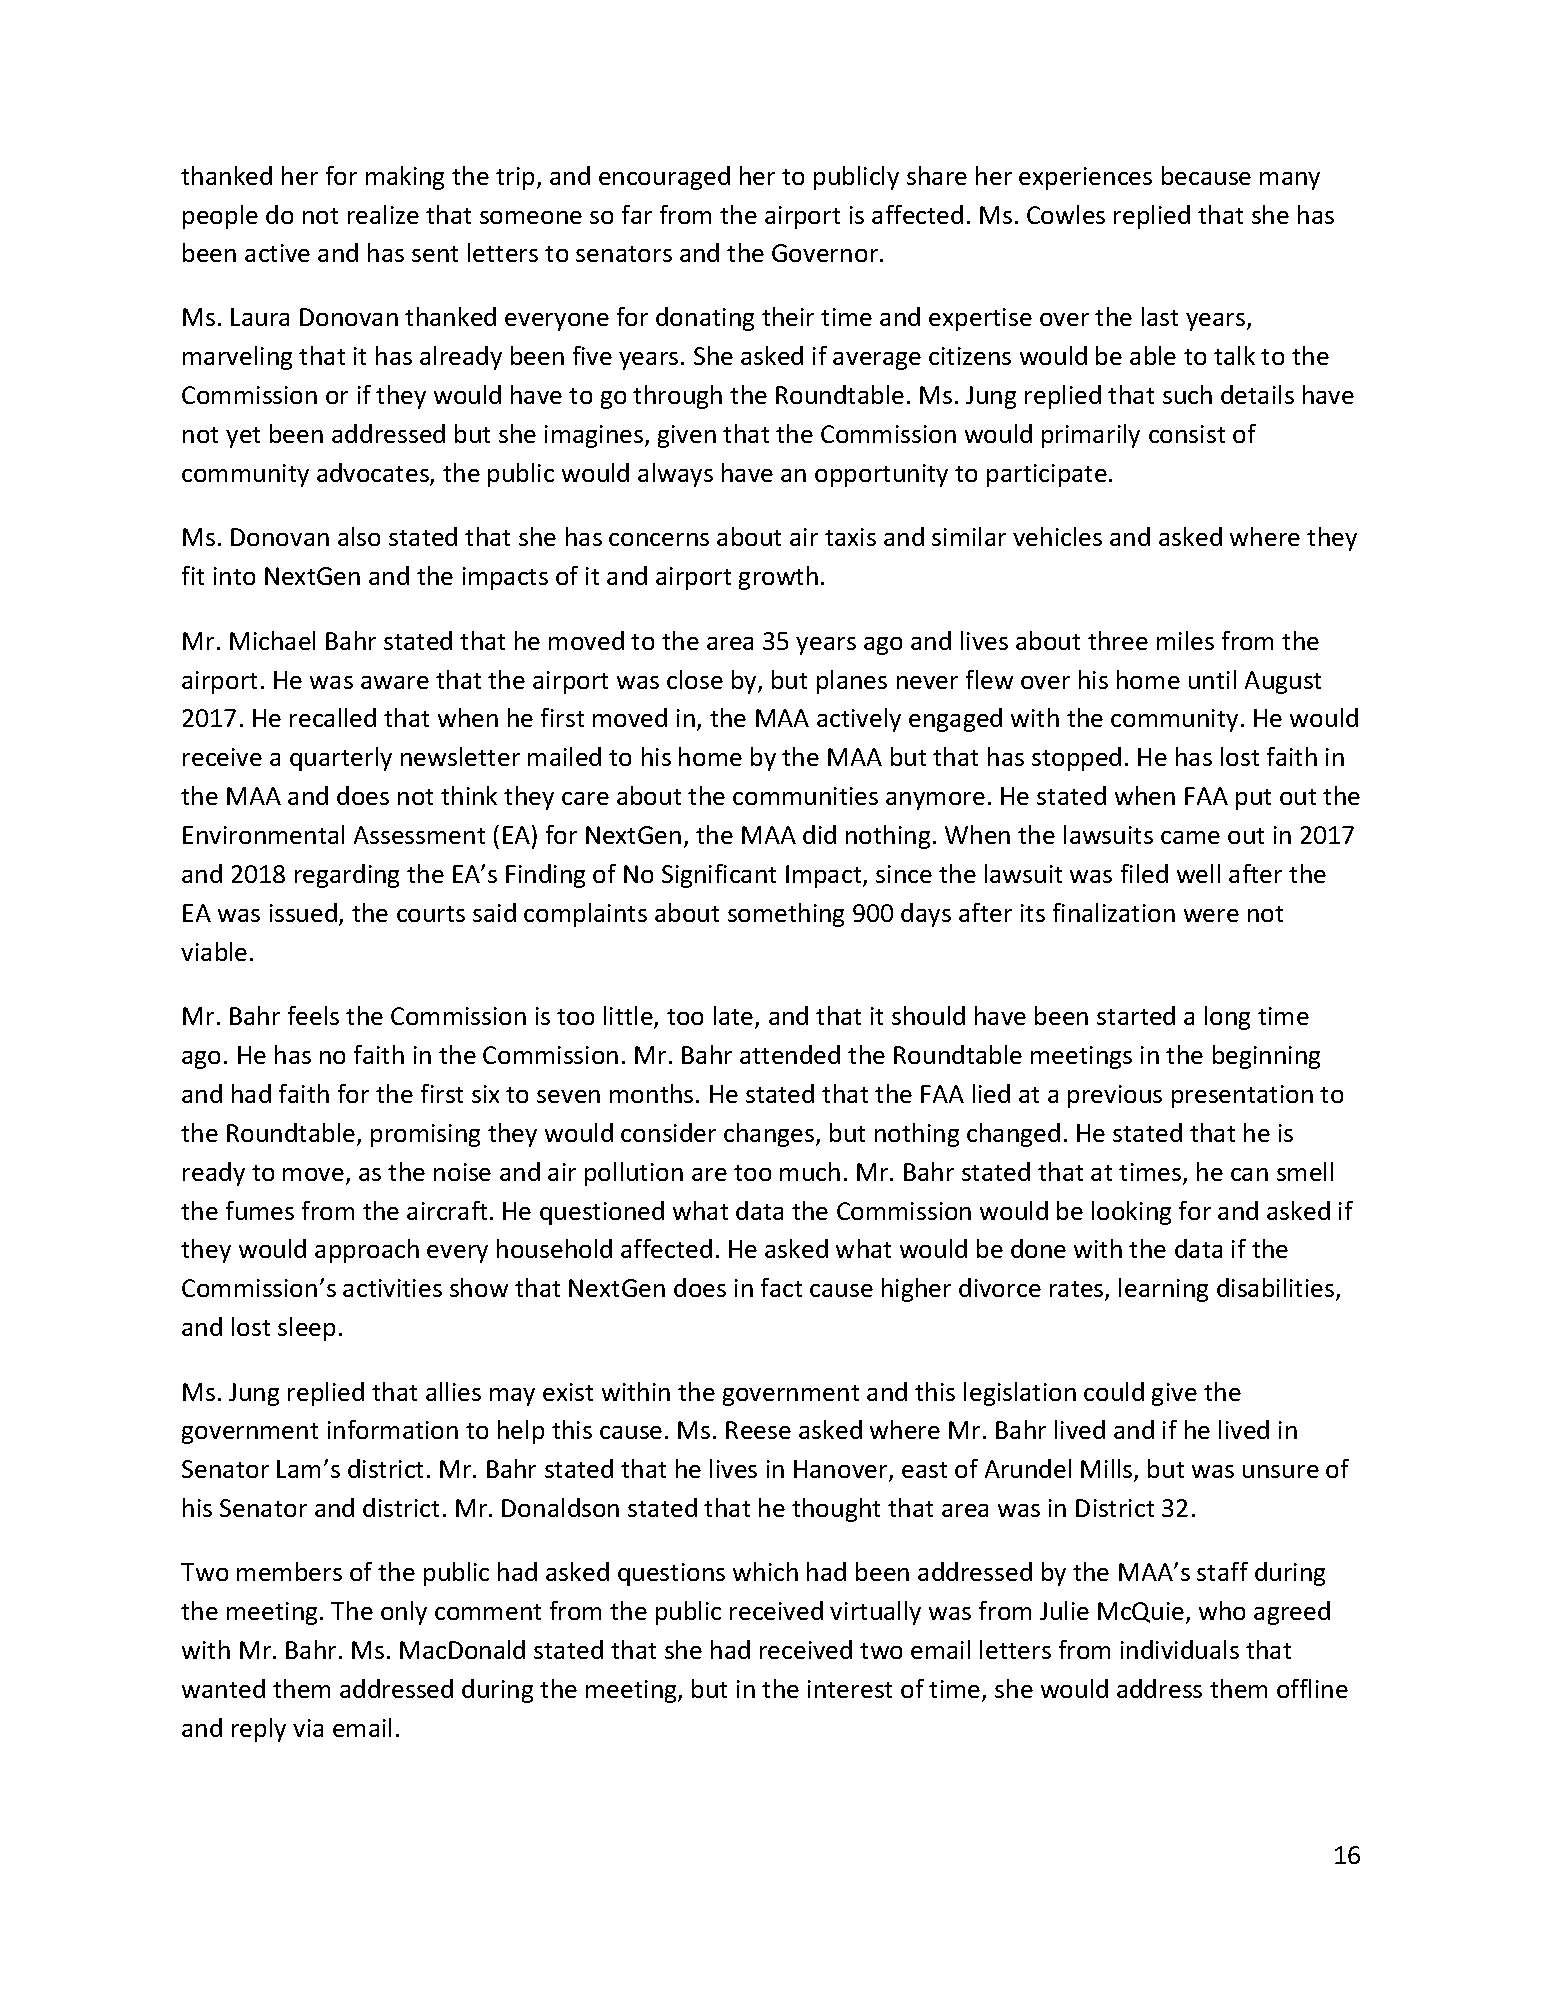 The height and width of the document is (1996, 1543). Describe the element at coordinates (1211, 915) in the document. I see `were` at that location.
